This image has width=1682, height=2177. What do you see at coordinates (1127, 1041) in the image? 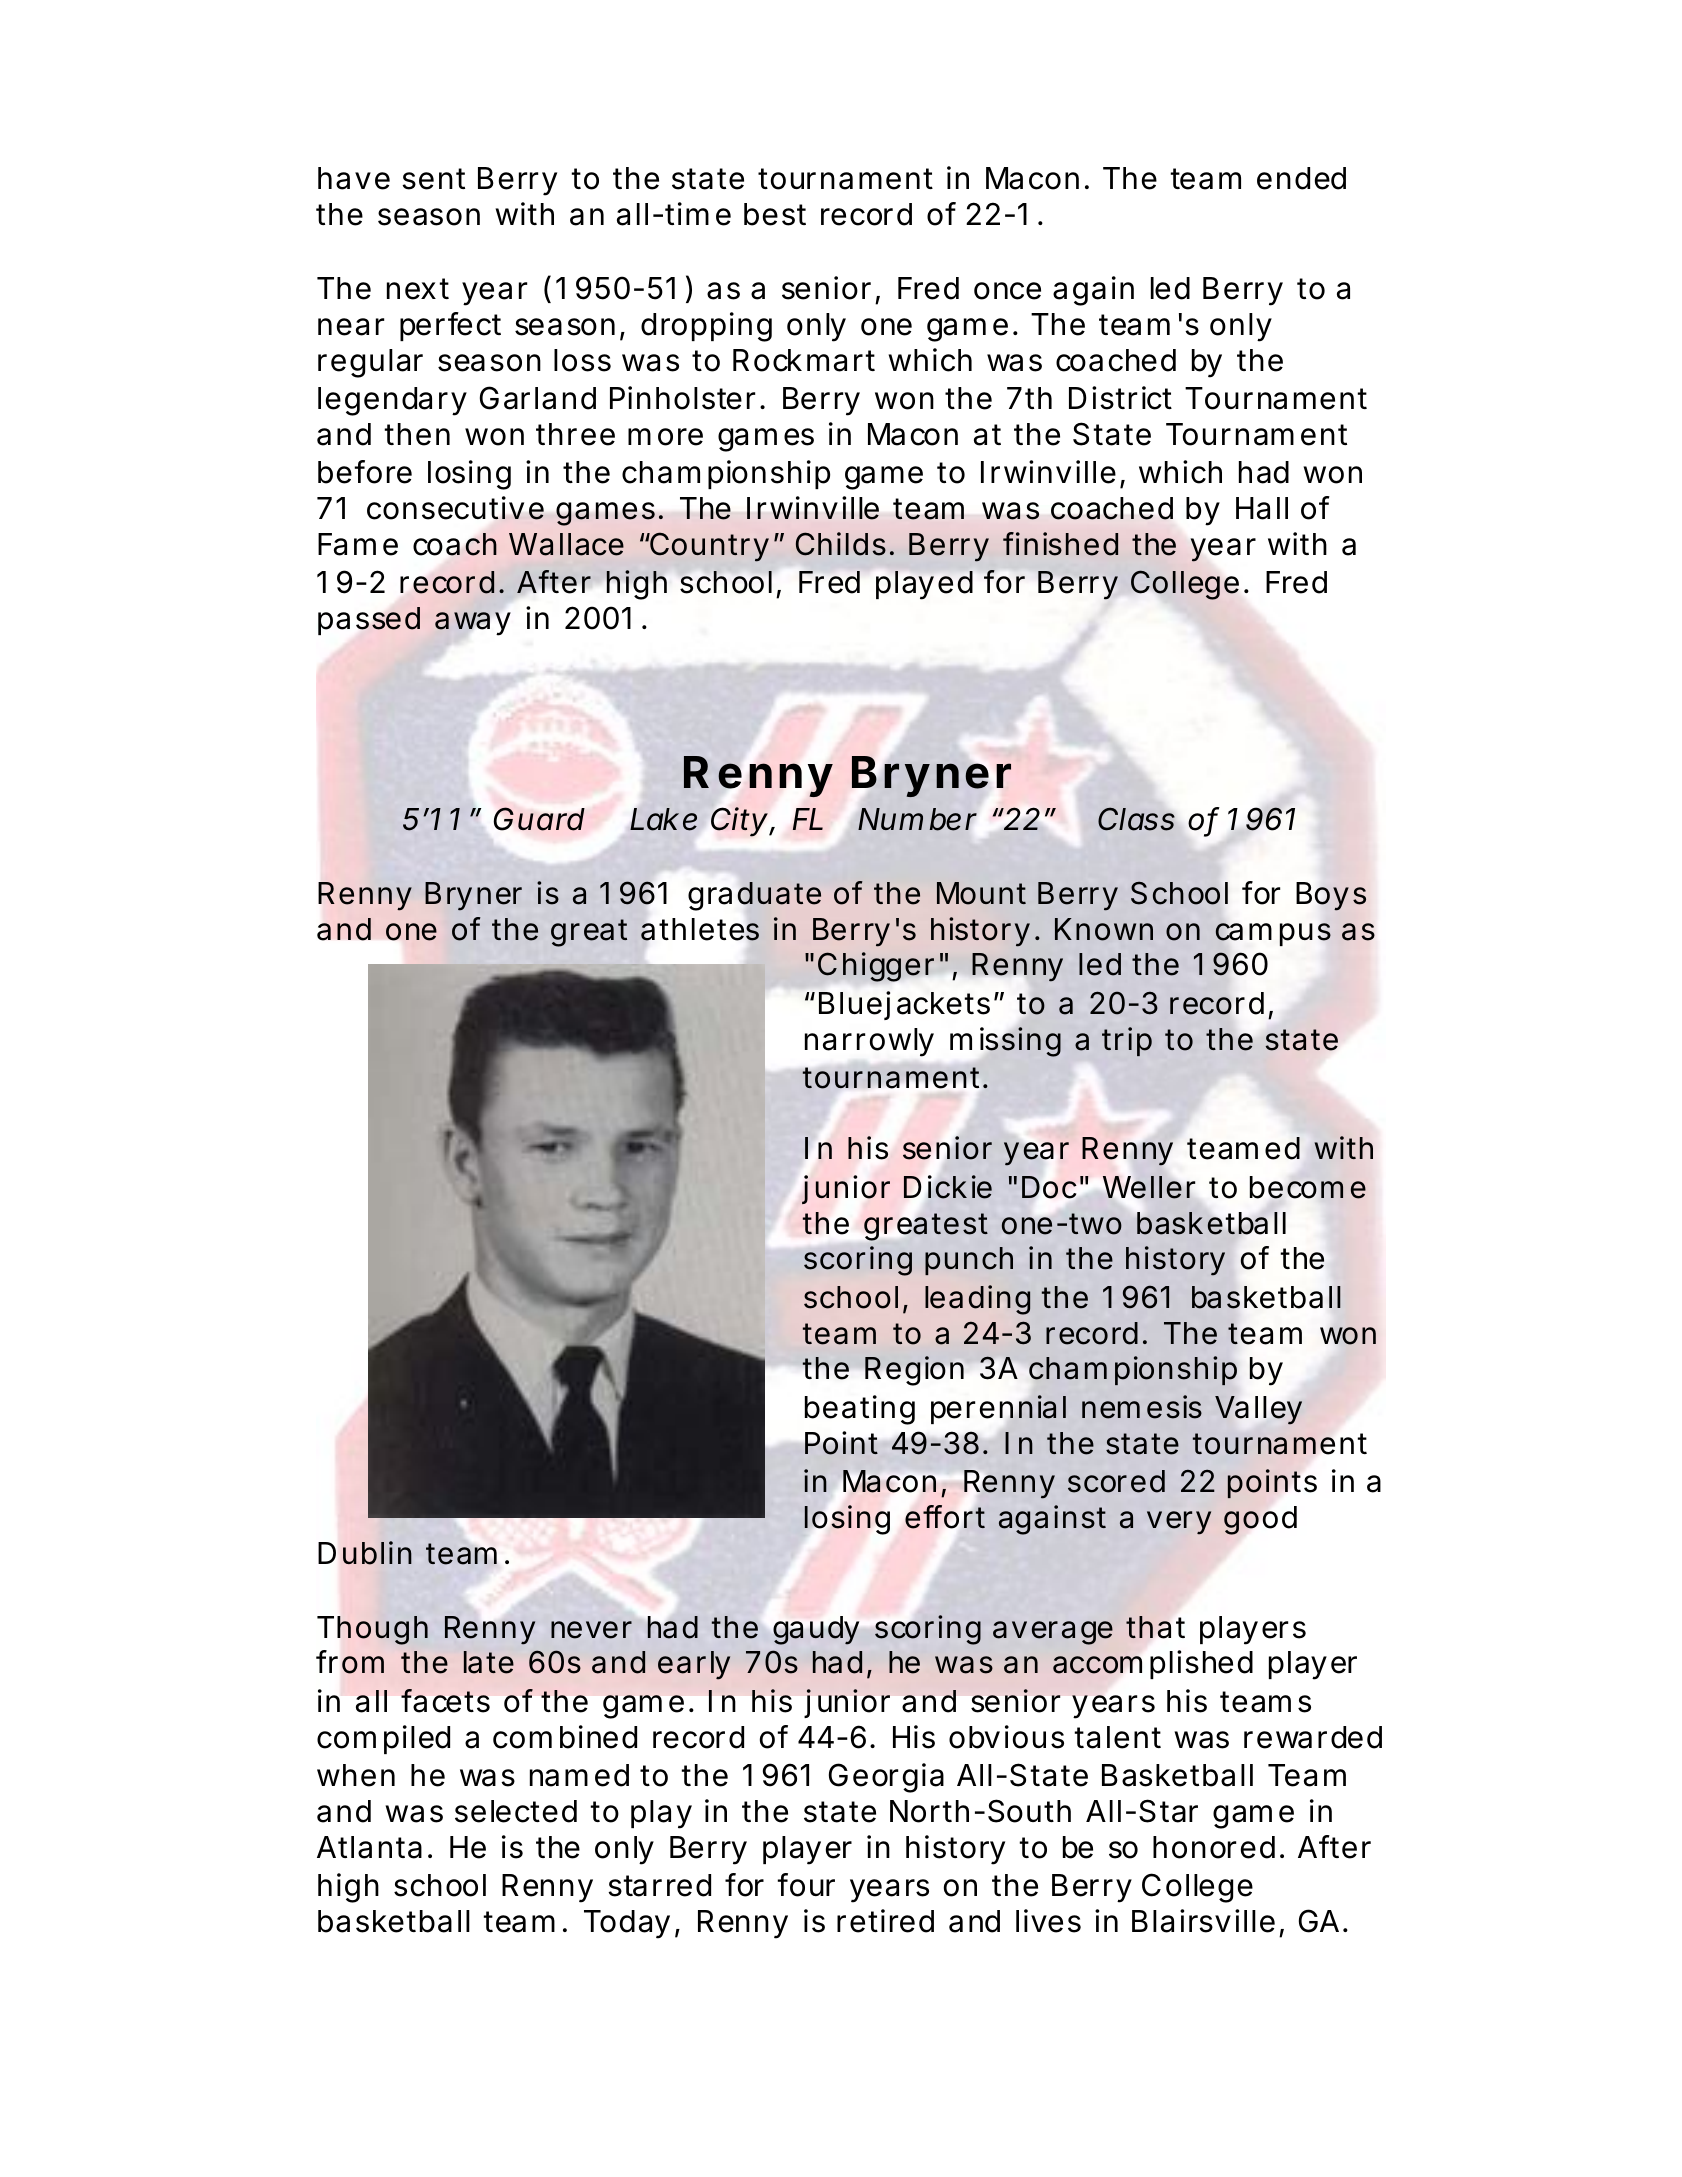
I see `trip` at bounding box center [1127, 1041].
